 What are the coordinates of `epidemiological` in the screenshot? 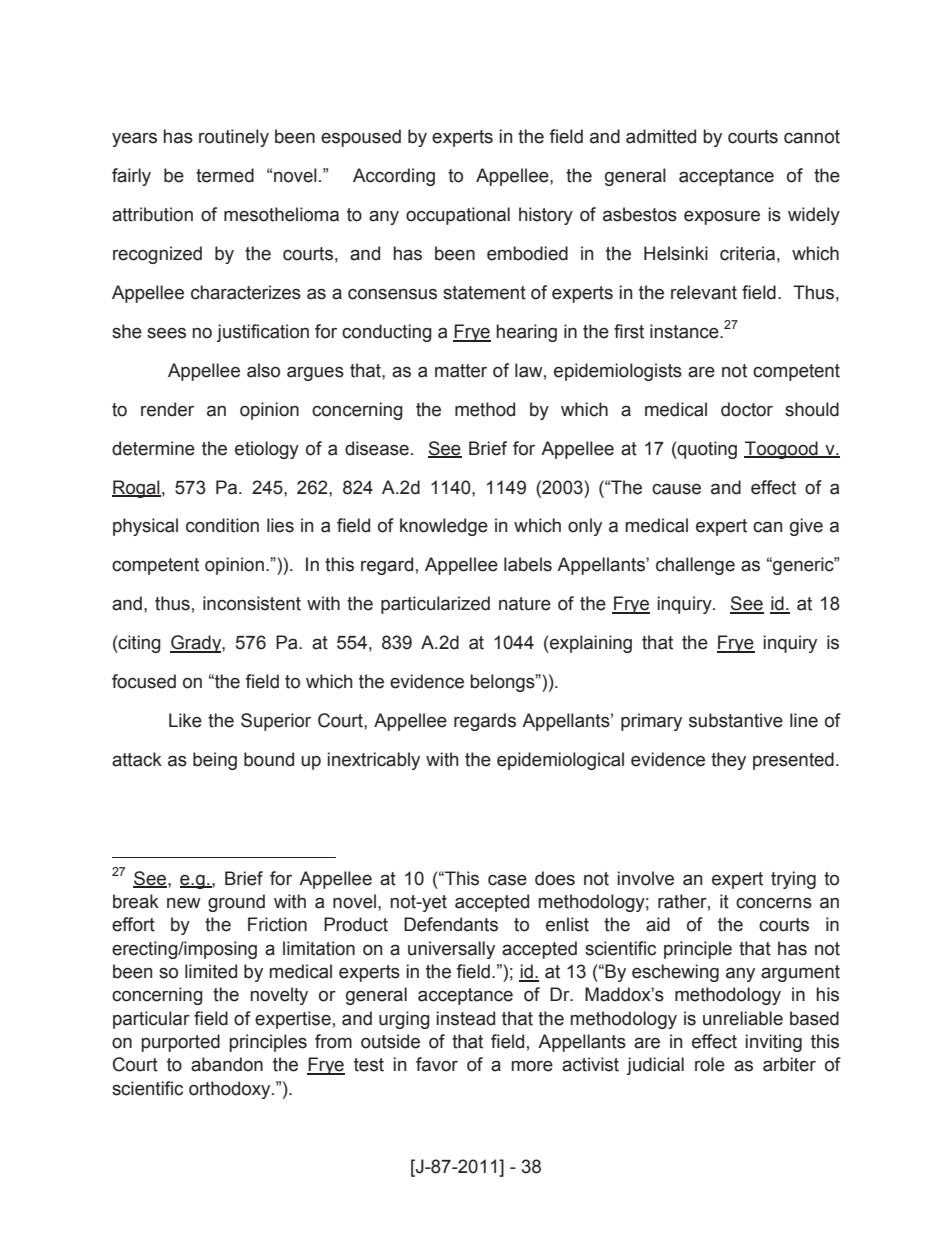 It's located at (560, 761).
